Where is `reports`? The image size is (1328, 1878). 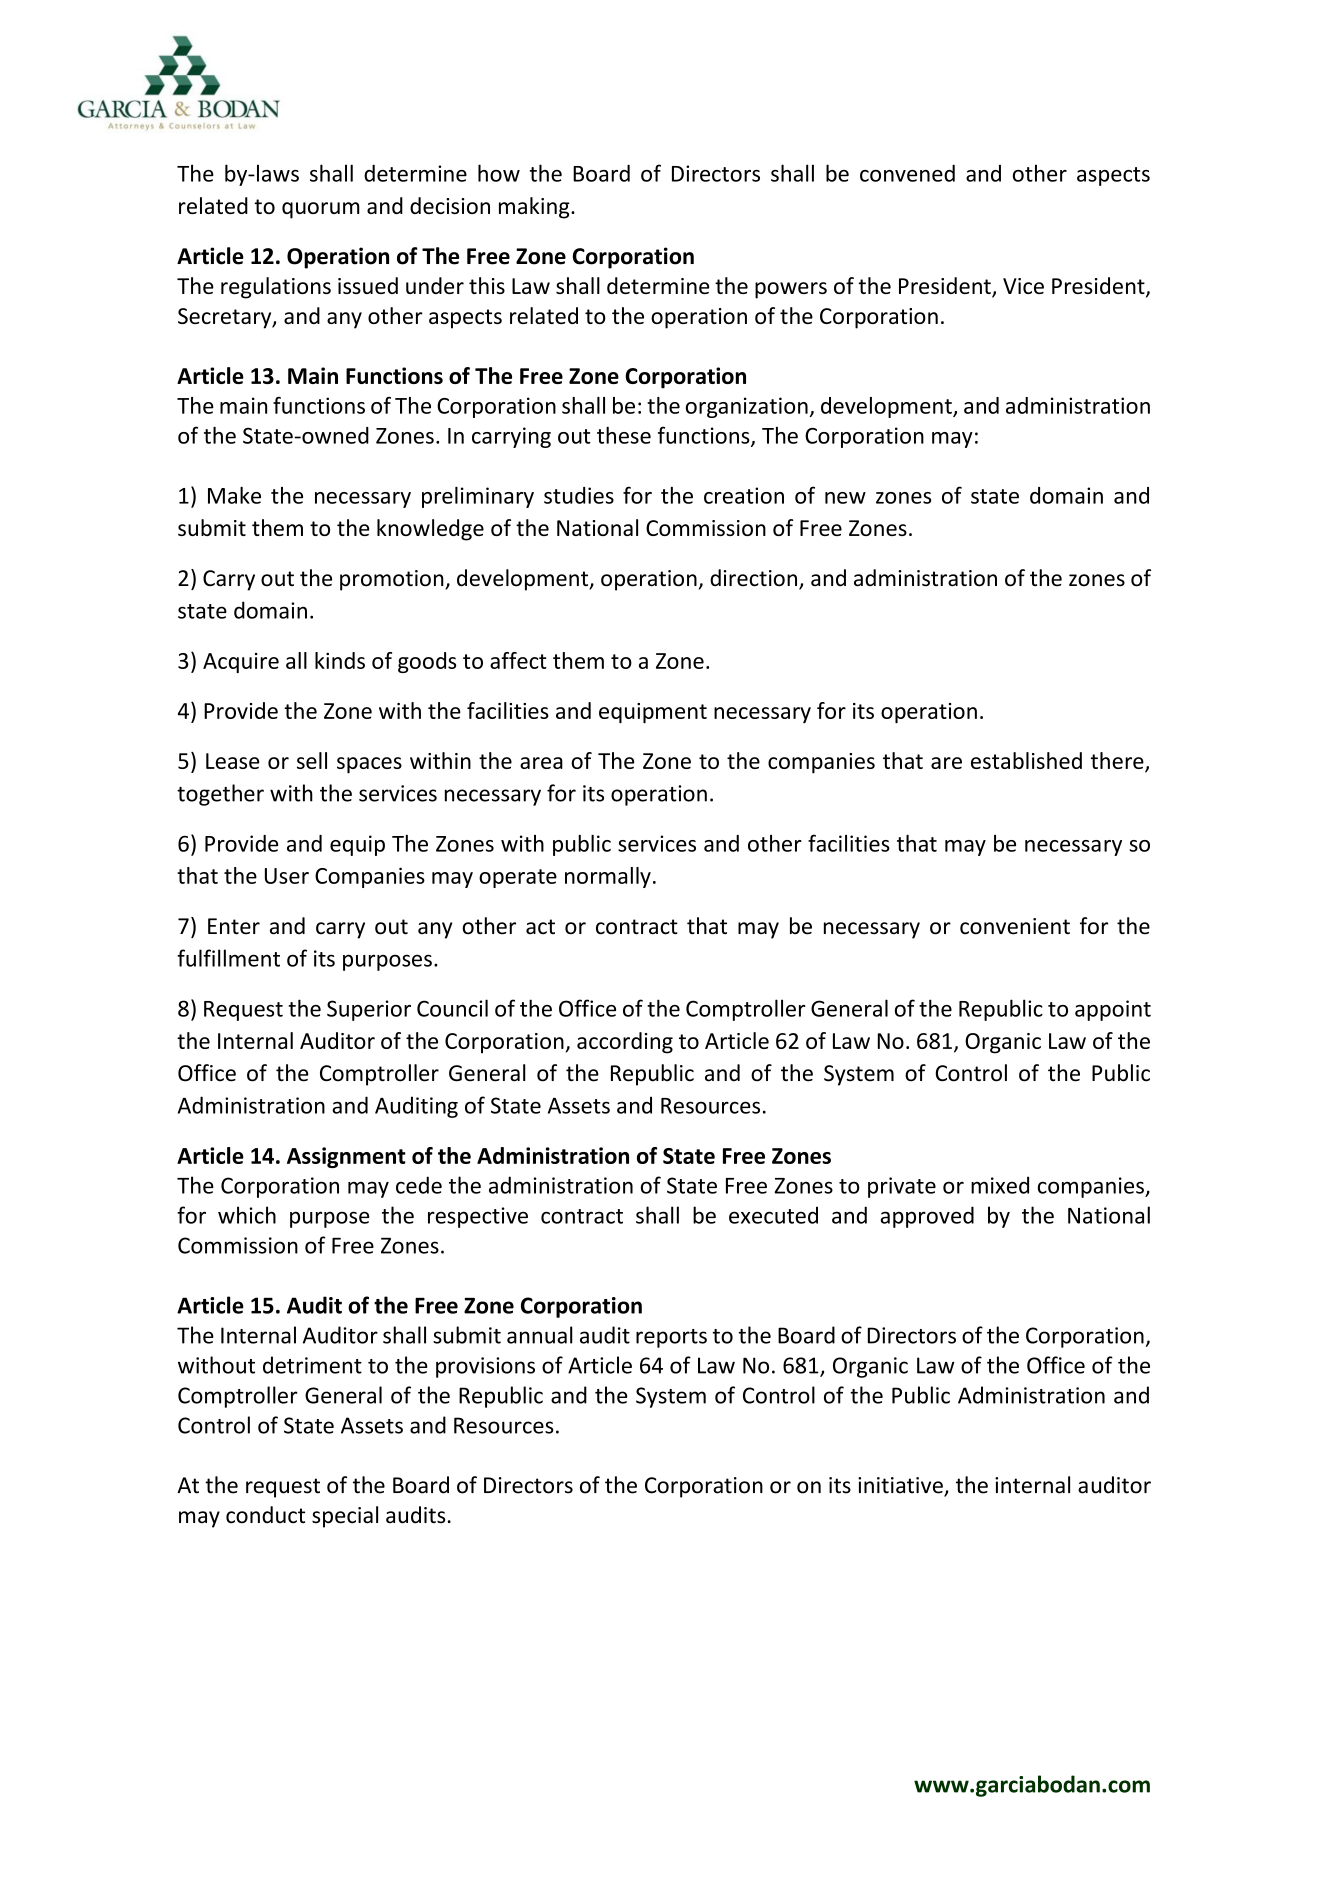
reports is located at coordinates (671, 1338).
